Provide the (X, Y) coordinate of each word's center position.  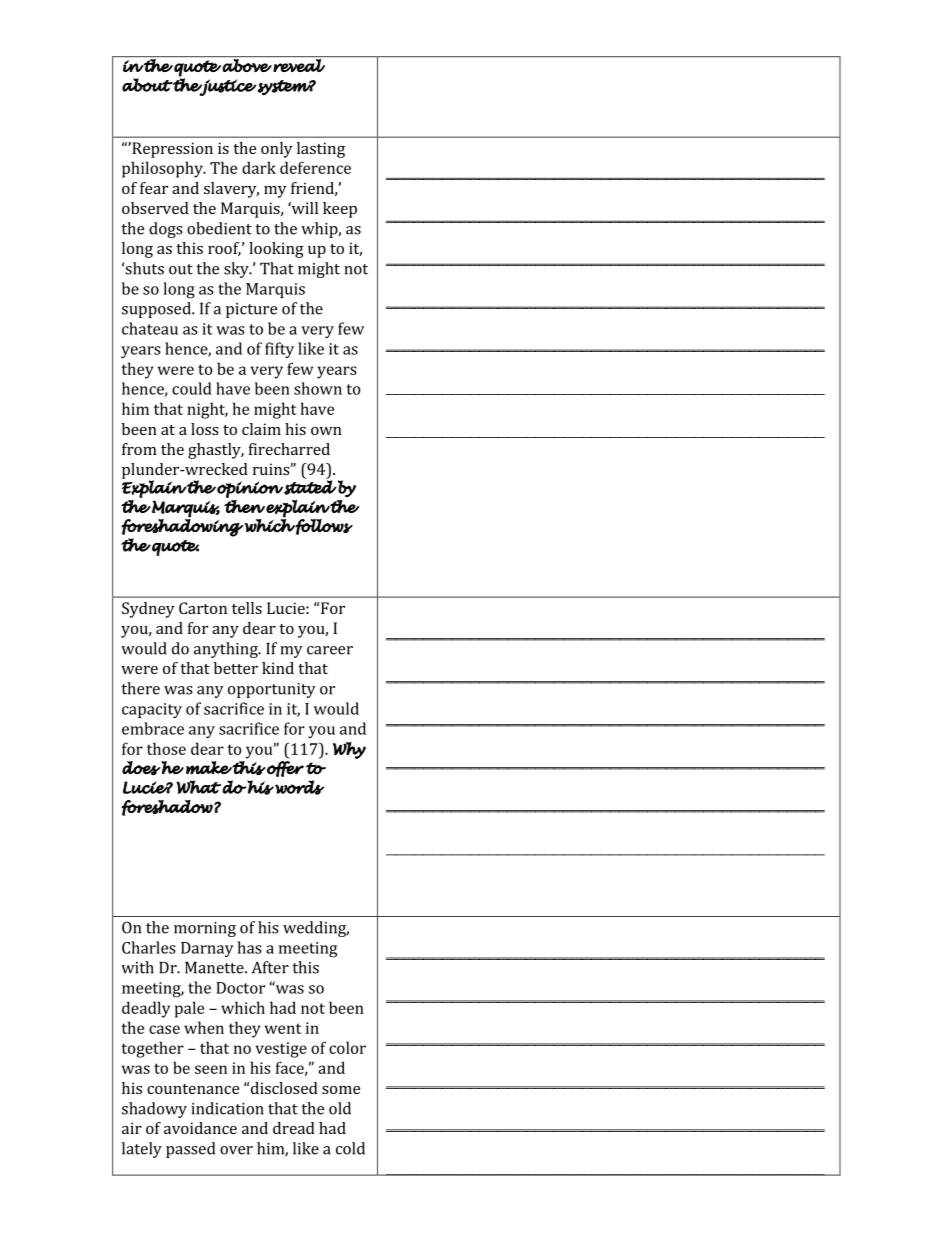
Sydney (148, 610)
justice (227, 87)
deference (315, 167)
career (330, 650)
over (236, 1150)
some (341, 1090)
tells (247, 608)
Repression (171, 150)
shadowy (154, 1110)
